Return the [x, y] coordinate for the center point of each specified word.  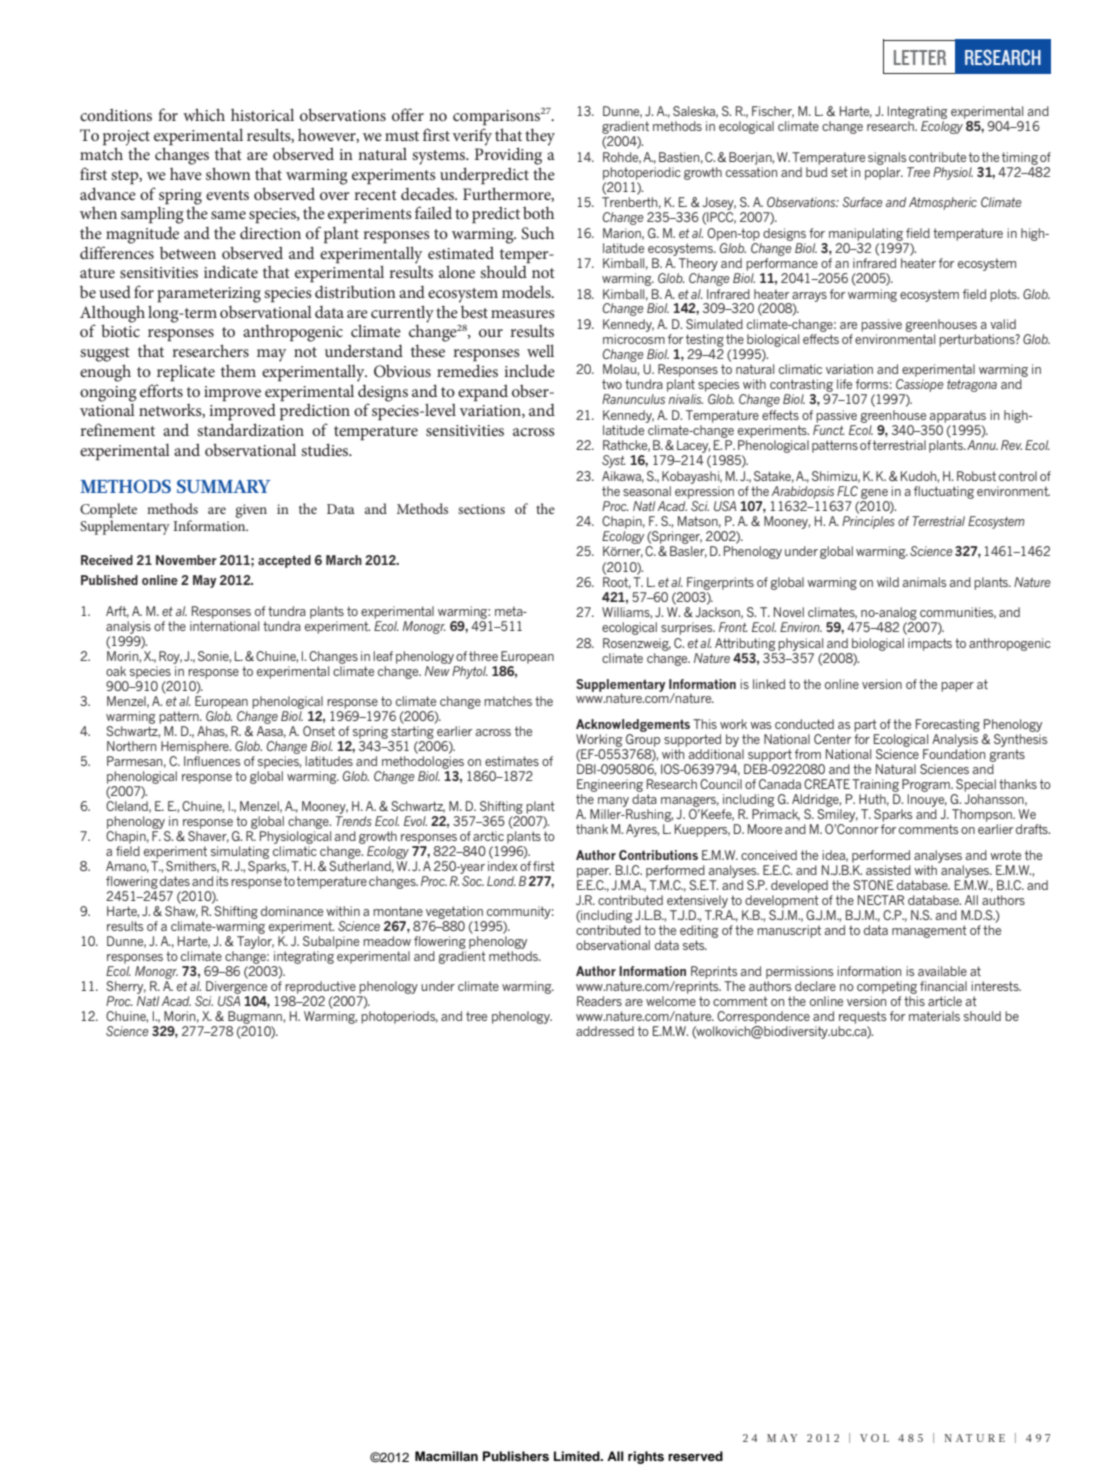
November [186, 560]
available [942, 971]
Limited [578, 1456]
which [204, 114]
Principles [868, 522]
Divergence [236, 986]
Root [617, 583]
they [540, 137]
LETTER [920, 57]
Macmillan [446, 1456]
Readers [599, 1001]
